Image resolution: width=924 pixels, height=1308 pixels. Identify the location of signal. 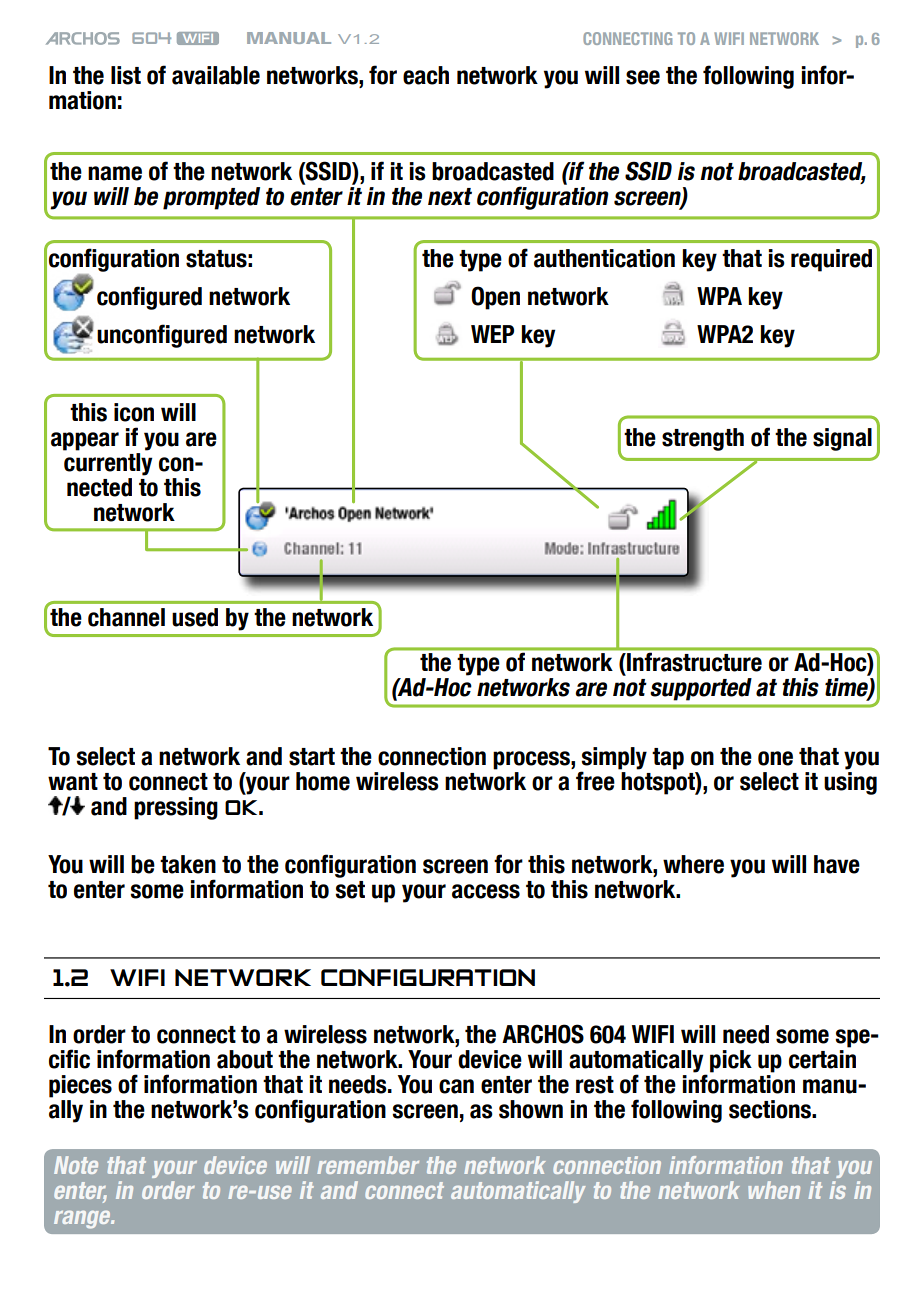
(842, 439).
